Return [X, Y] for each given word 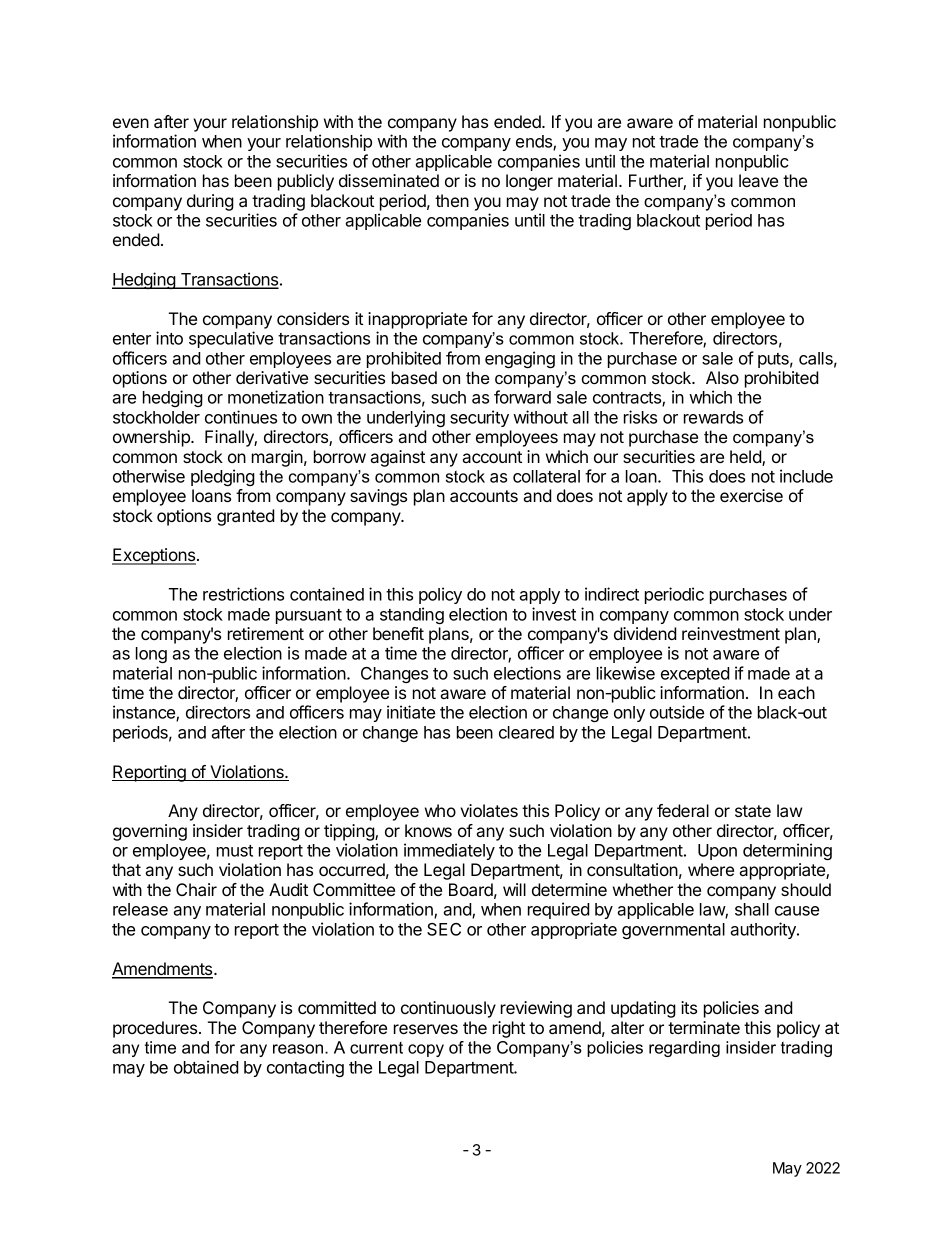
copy [426, 1050]
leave [758, 180]
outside [677, 712]
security [479, 418]
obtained [206, 1067]
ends [535, 143]
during [210, 202]
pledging [223, 477]
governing [150, 832]
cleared [526, 732]
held [746, 458]
